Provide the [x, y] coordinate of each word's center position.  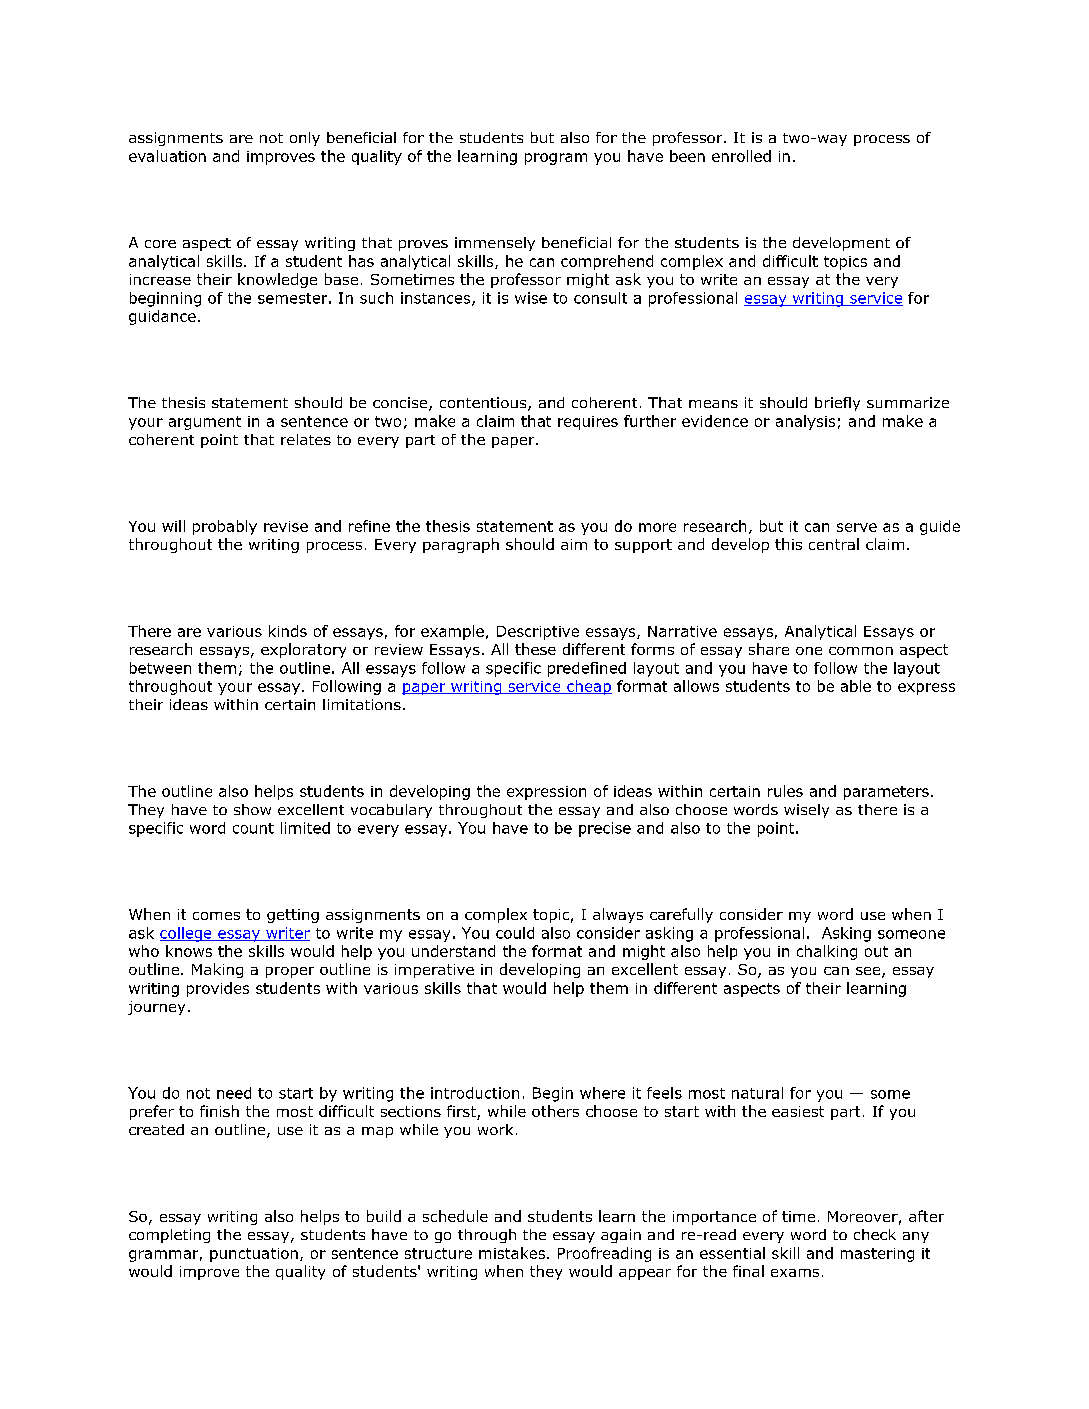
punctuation [254, 1255]
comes [216, 916]
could [515, 933]
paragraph [461, 545]
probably [225, 527]
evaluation [167, 156]
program [556, 159]
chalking [827, 952]
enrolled [741, 156]
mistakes [512, 1253]
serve [857, 527]
